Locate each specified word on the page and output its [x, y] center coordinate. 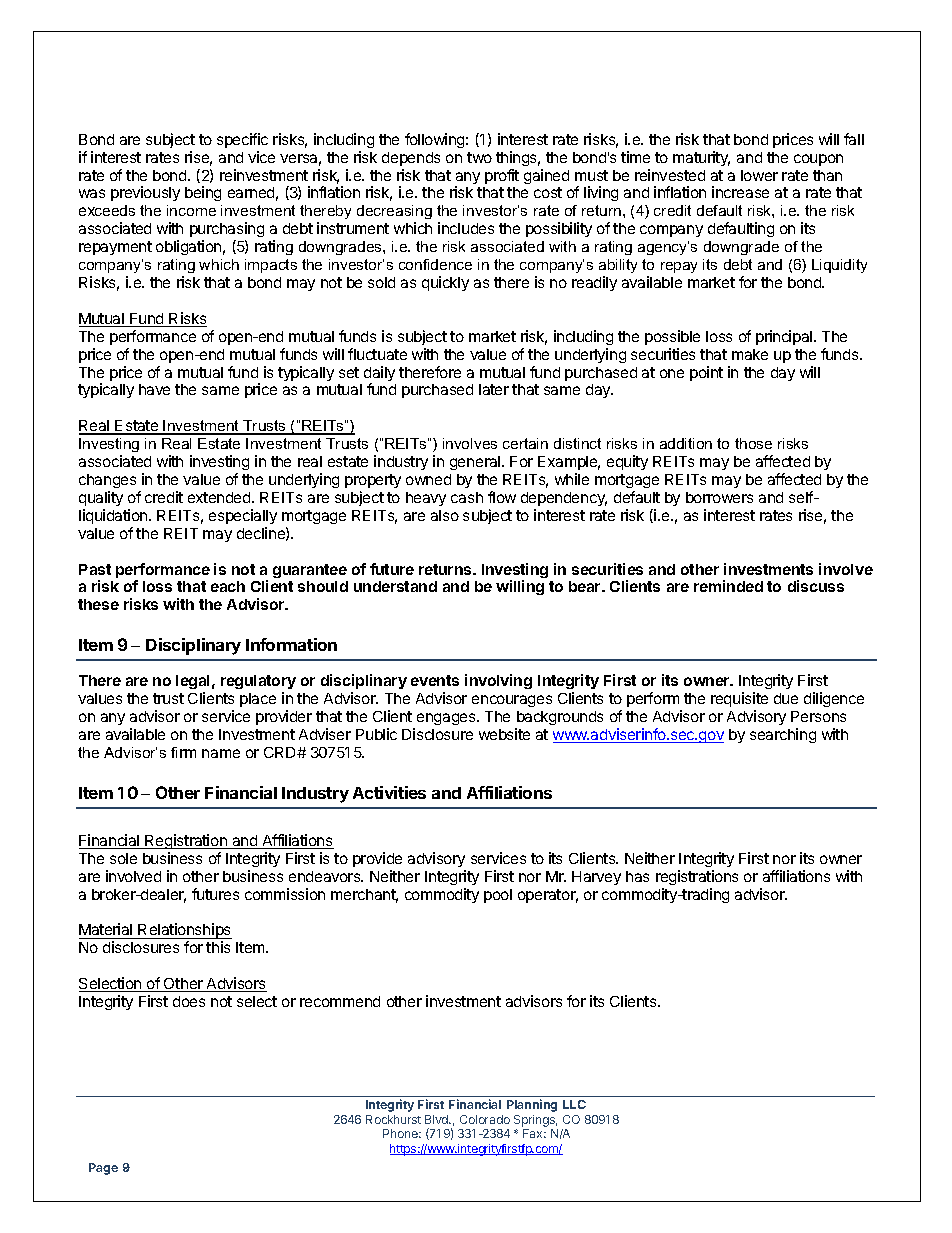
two [479, 157]
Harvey [596, 878]
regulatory [258, 682]
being [203, 193]
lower [759, 175]
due [786, 698]
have [154, 389]
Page [103, 1169]
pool [498, 896]
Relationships [184, 932]
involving [498, 681]
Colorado [485, 1119]
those [753, 443]
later [494, 389]
